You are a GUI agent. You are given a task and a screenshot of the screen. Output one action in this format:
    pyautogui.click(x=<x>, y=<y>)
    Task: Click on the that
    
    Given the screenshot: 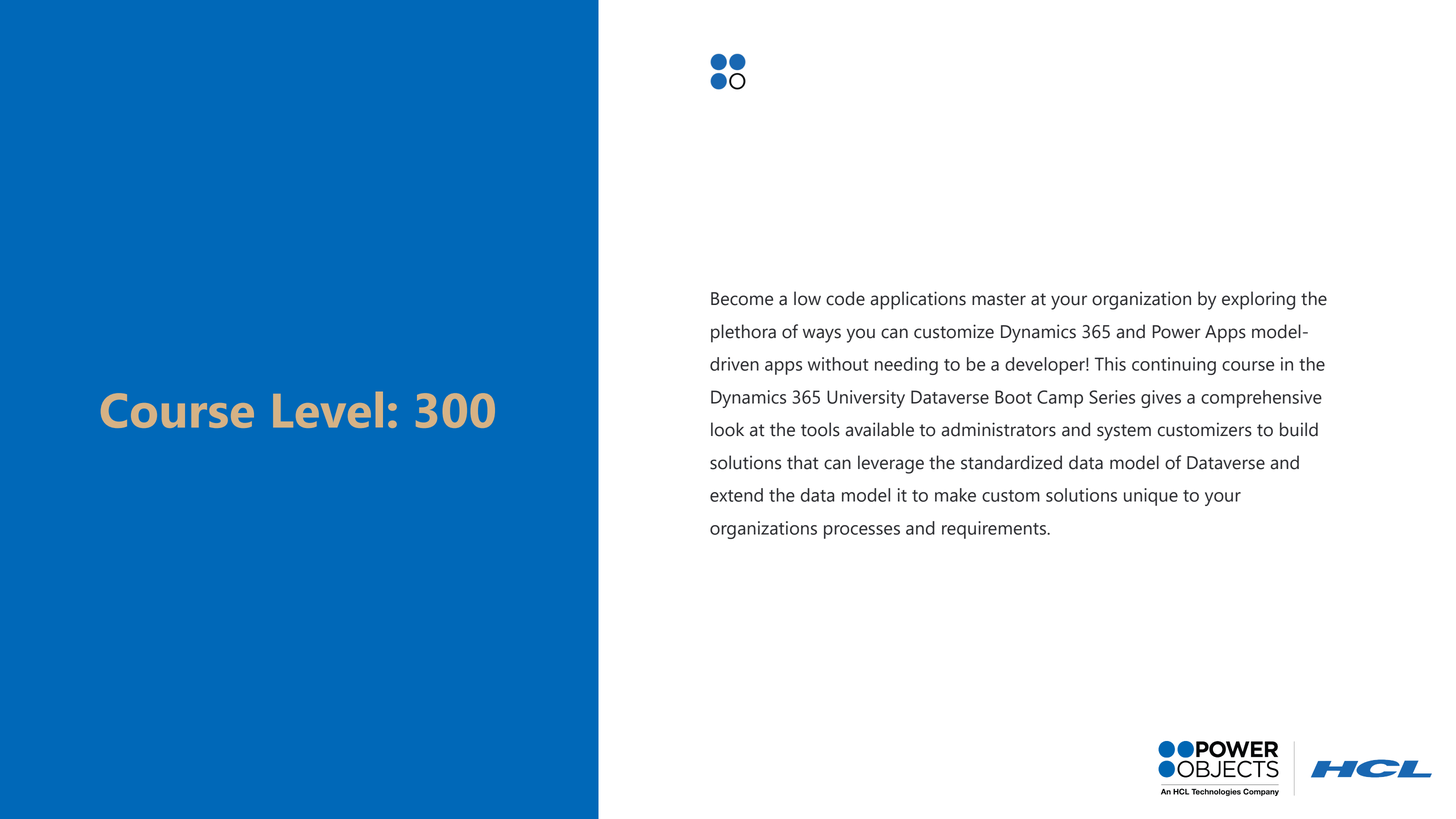 What is the action you would take?
    pyautogui.click(x=803, y=462)
